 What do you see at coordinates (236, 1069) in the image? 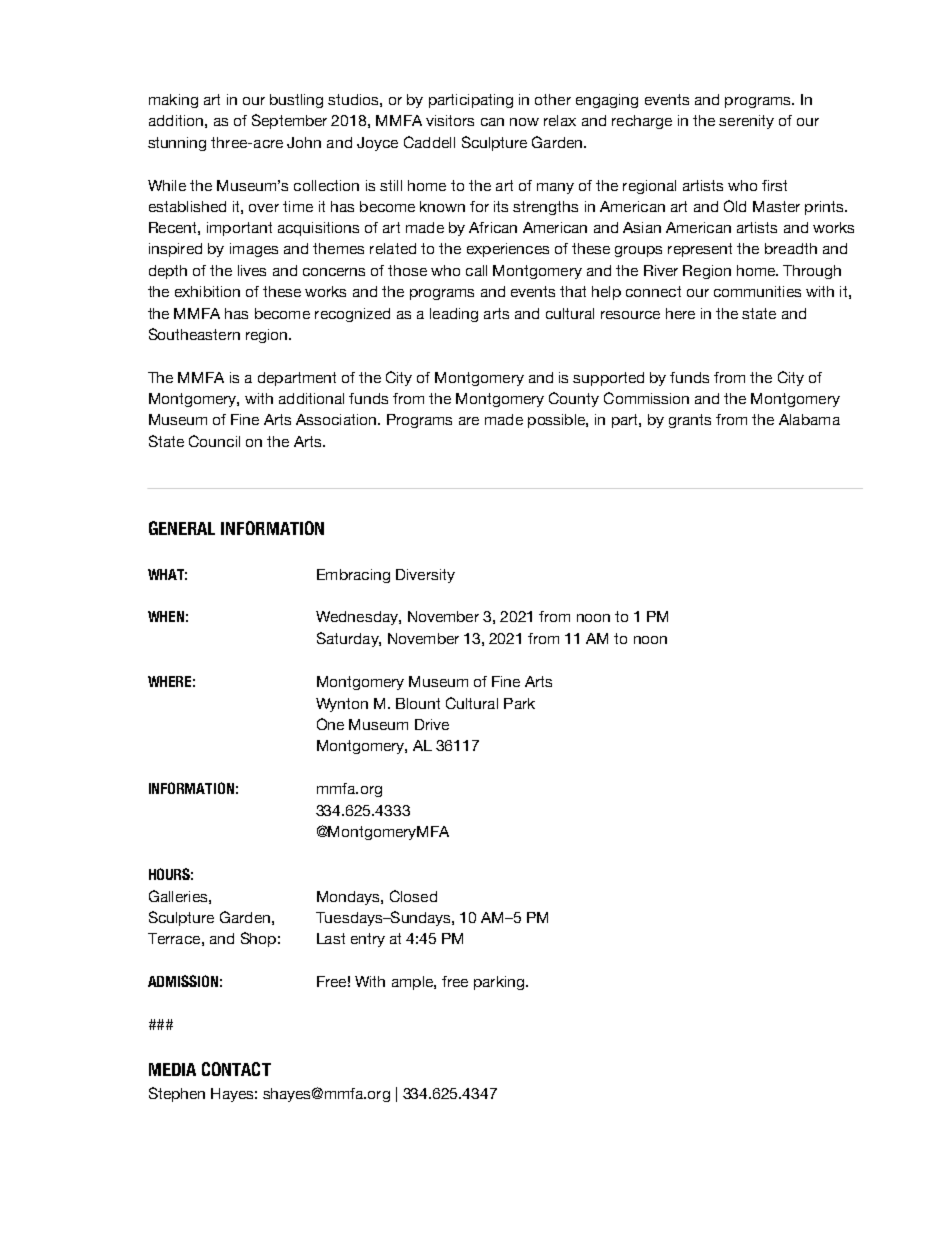
I see `CONTACT` at bounding box center [236, 1069].
